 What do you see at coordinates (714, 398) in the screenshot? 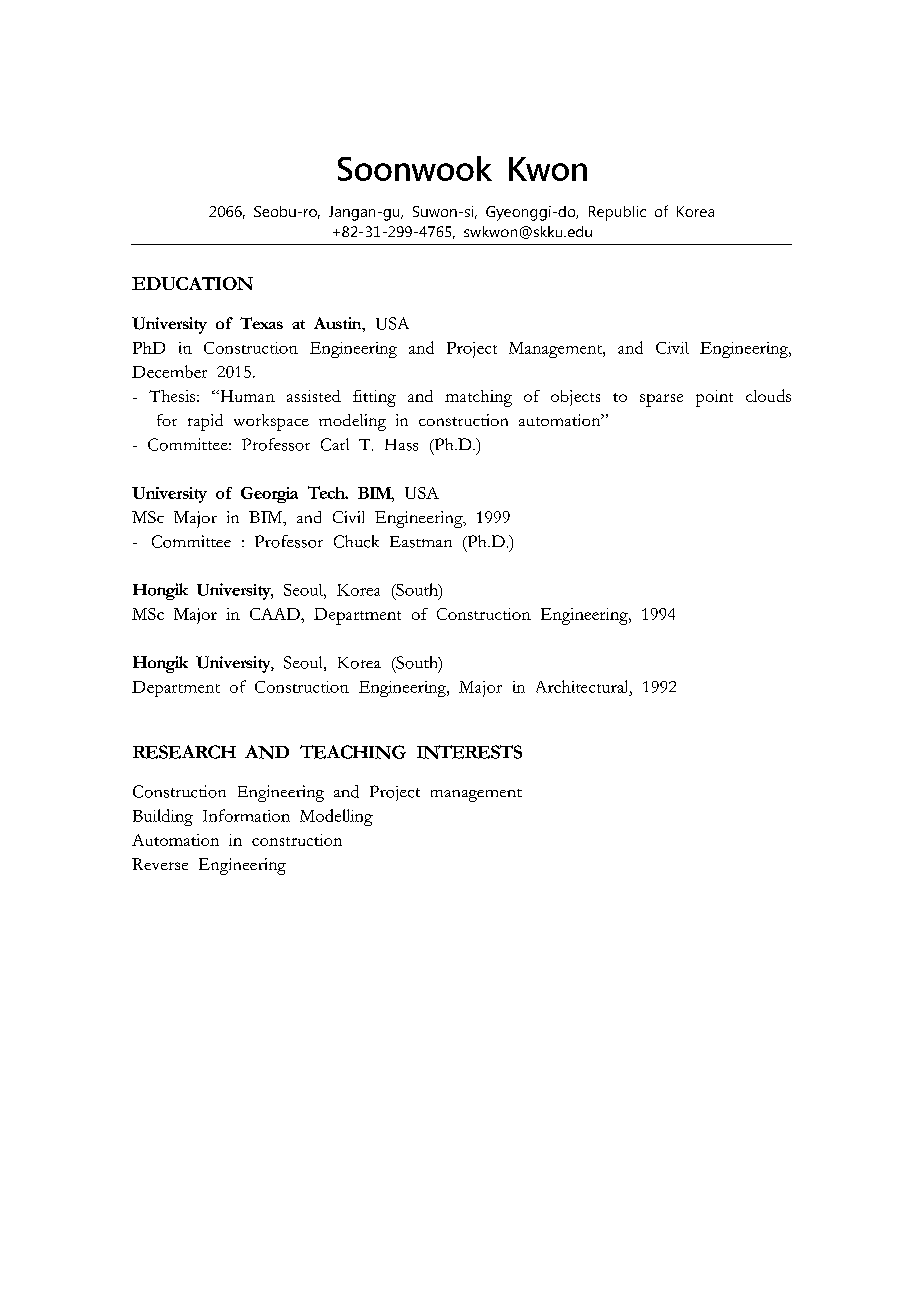
I see `point` at bounding box center [714, 398].
